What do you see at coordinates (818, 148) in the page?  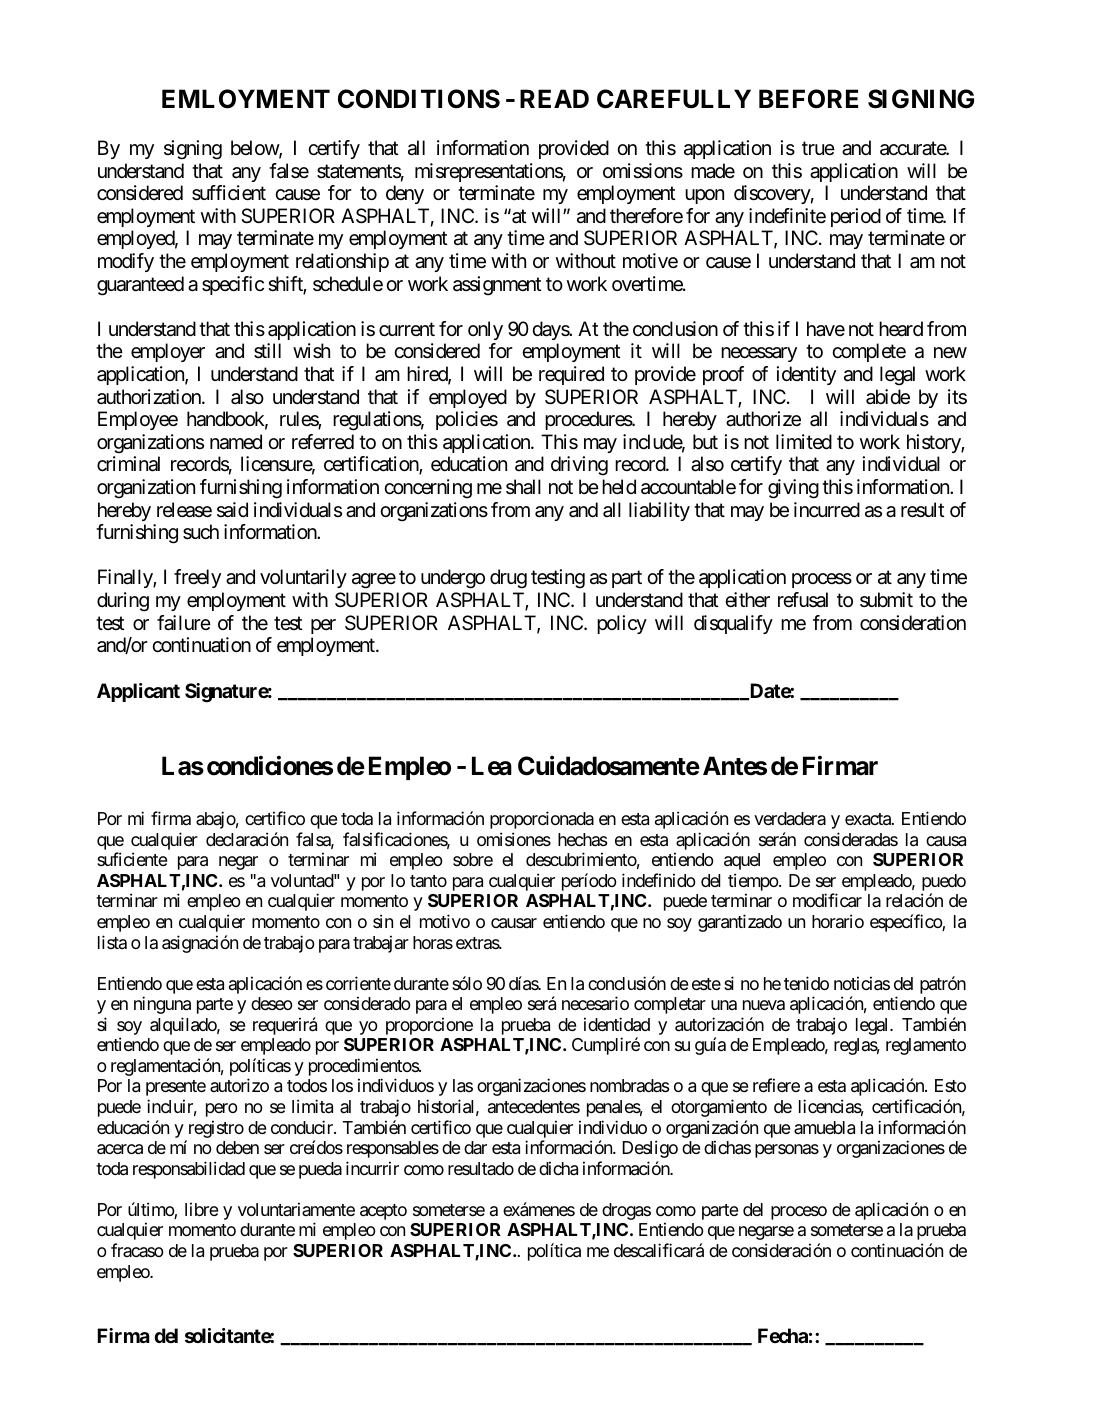 I see `true` at bounding box center [818, 148].
